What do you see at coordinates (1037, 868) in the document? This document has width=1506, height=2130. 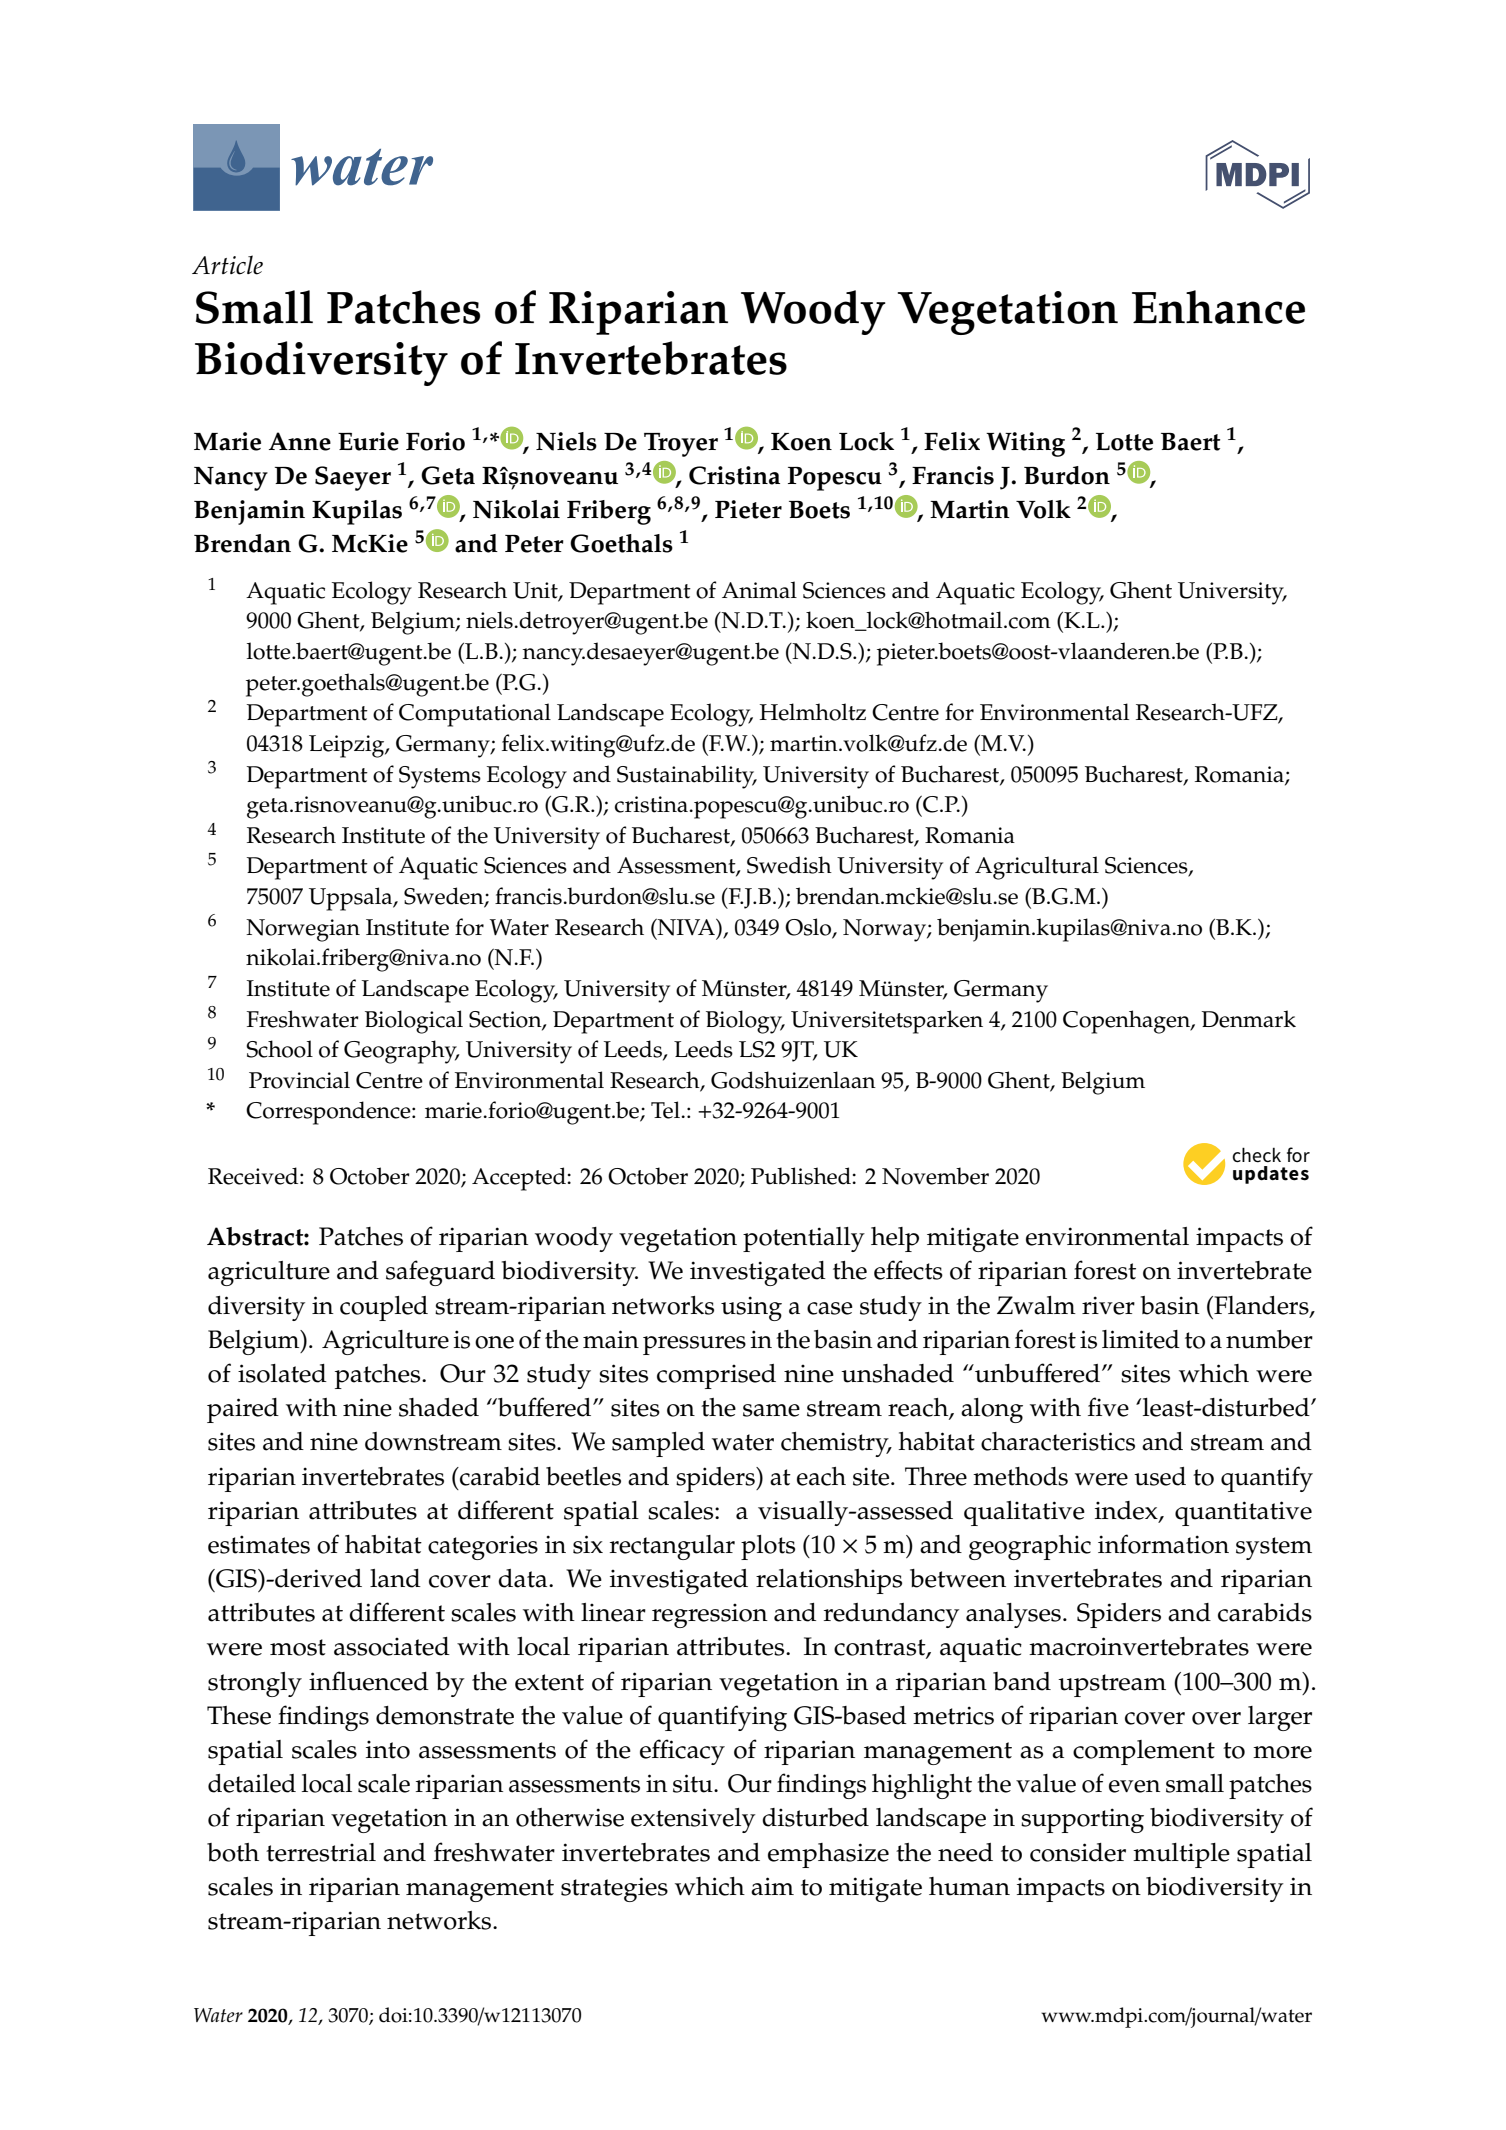 I see `Agricultural` at bounding box center [1037, 868].
